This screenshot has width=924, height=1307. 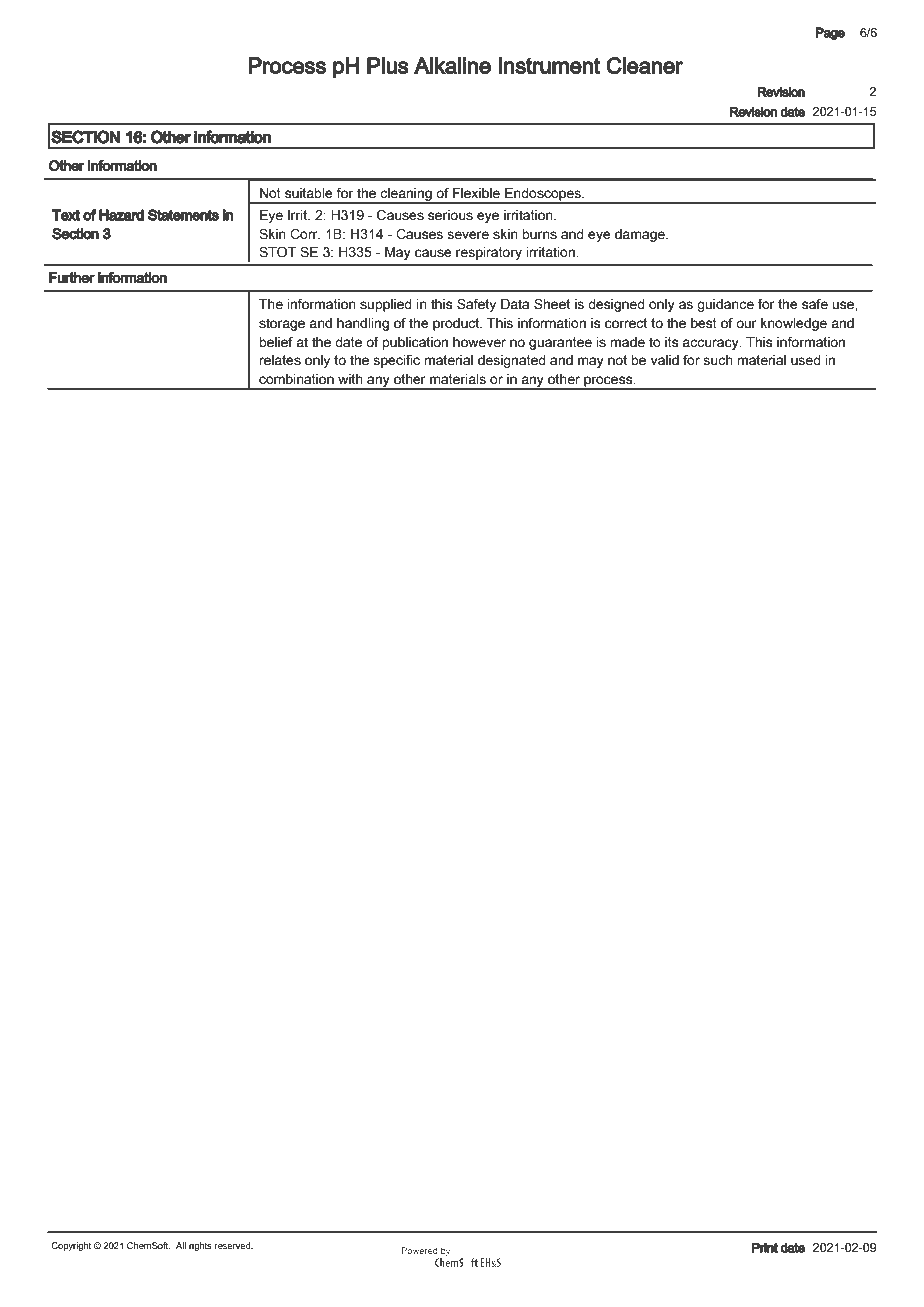 What do you see at coordinates (718, 360) in the screenshot?
I see `such` at bounding box center [718, 360].
